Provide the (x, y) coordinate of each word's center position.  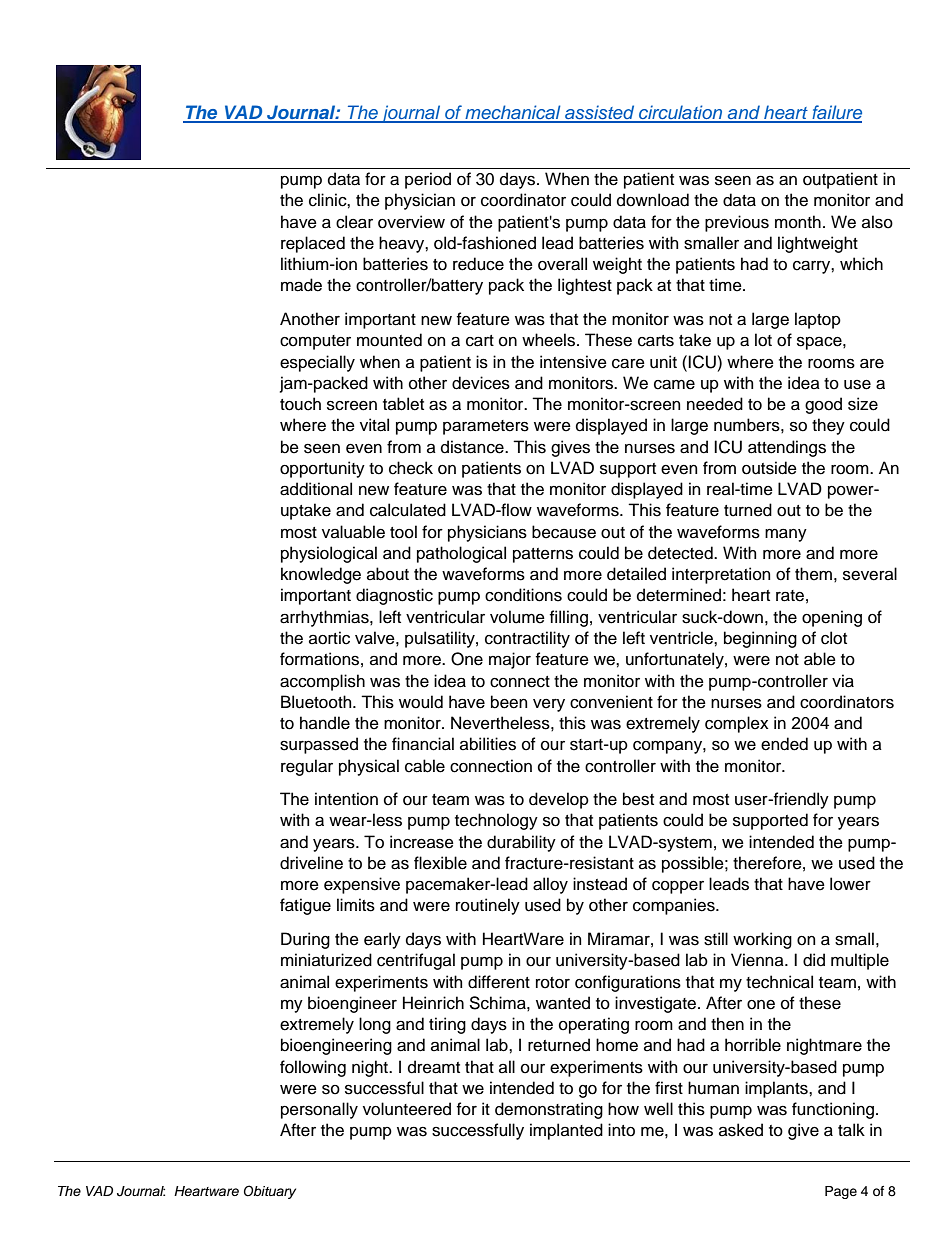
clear (354, 222)
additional (316, 489)
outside (769, 468)
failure (836, 113)
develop (559, 800)
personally (319, 1110)
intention (346, 799)
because (564, 532)
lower (850, 884)
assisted (600, 113)
